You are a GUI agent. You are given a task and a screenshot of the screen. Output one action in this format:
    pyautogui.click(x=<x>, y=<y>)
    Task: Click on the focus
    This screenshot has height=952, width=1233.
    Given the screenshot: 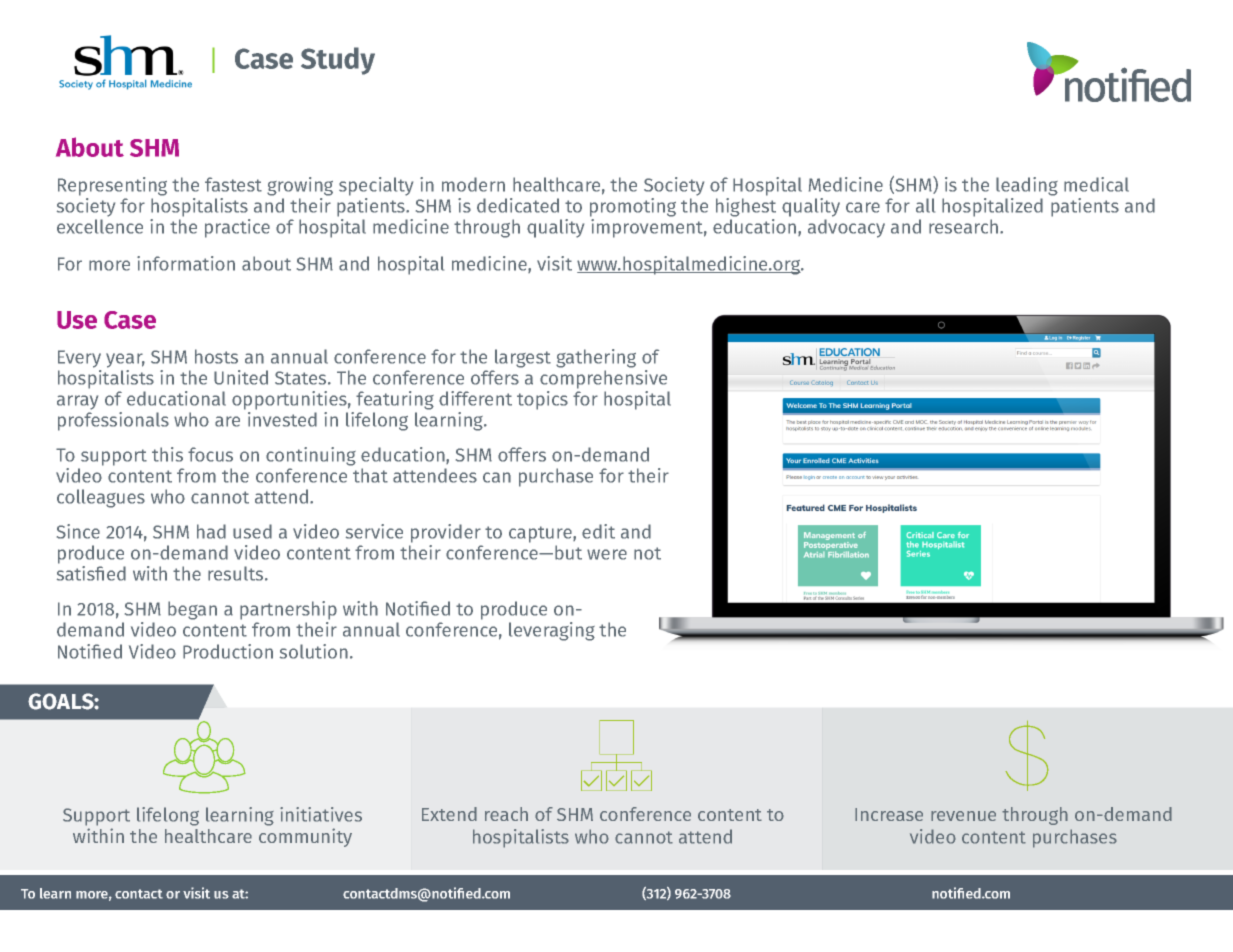 What is the action you would take?
    pyautogui.click(x=210, y=454)
